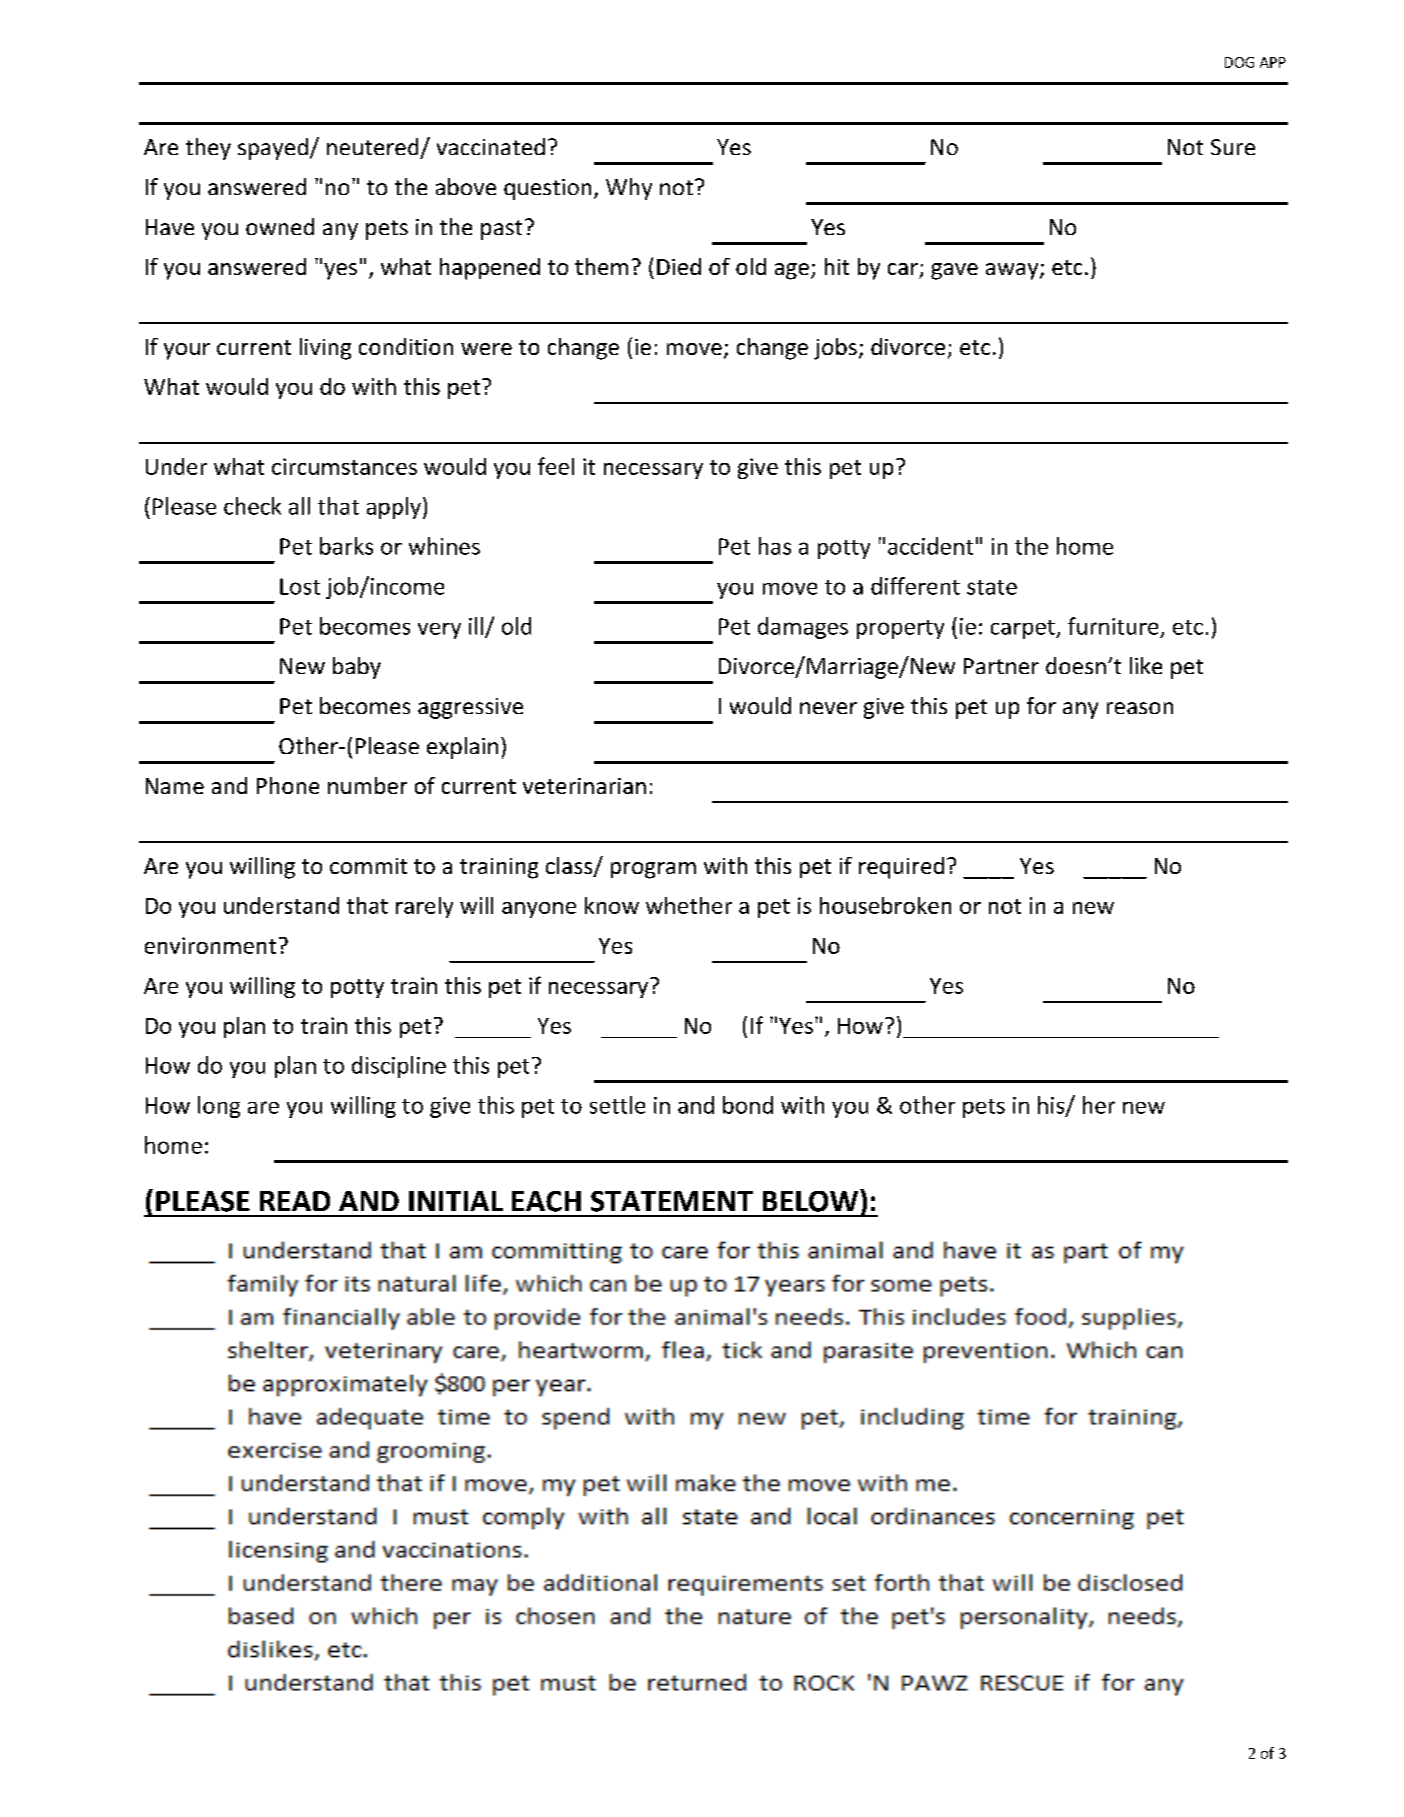 This document has width=1404, height=1817. What do you see at coordinates (835, 349) in the document?
I see `jobs` at bounding box center [835, 349].
